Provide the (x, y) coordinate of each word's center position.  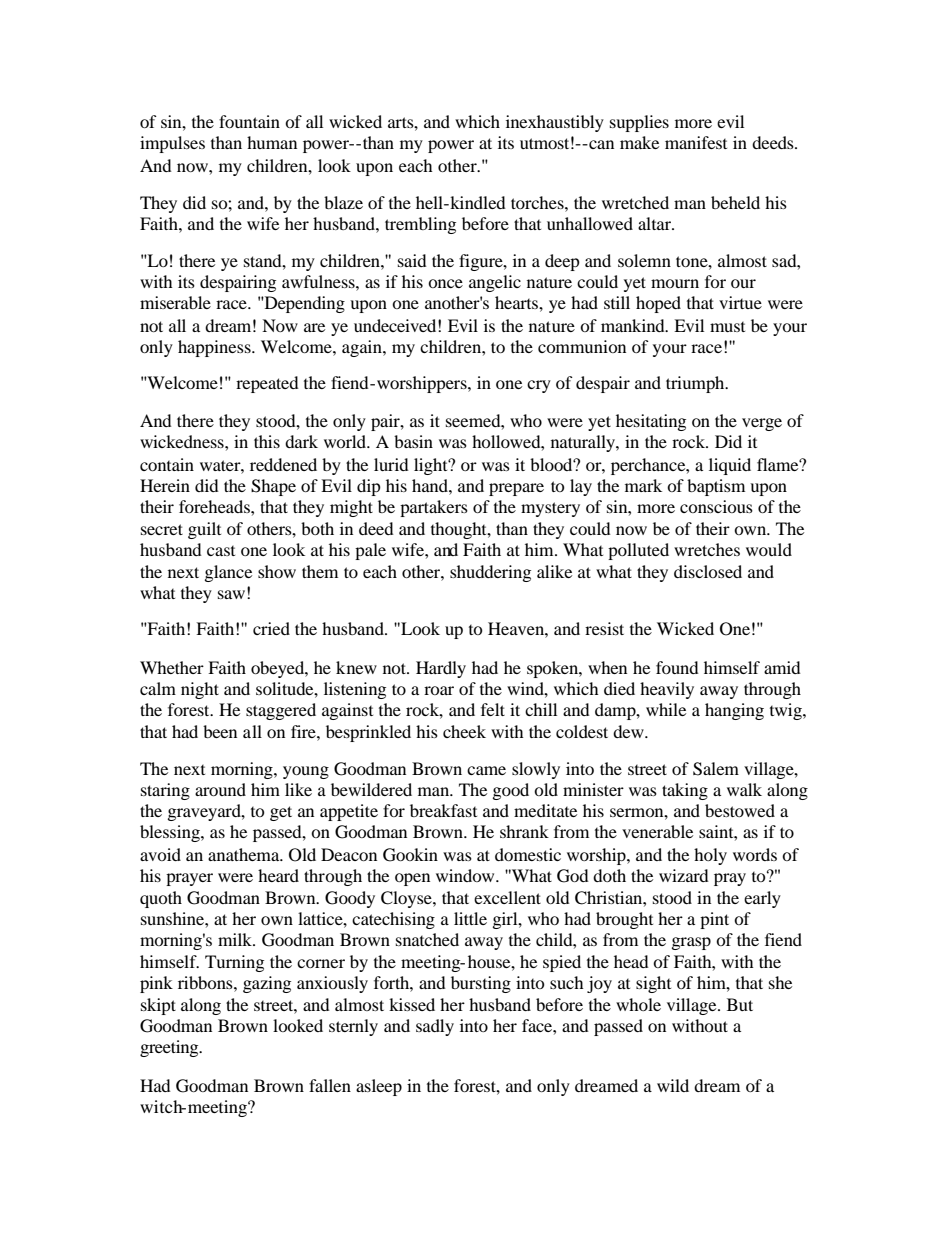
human (272, 142)
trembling (420, 225)
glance (228, 573)
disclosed (708, 571)
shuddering (490, 573)
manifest (696, 142)
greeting (170, 1048)
